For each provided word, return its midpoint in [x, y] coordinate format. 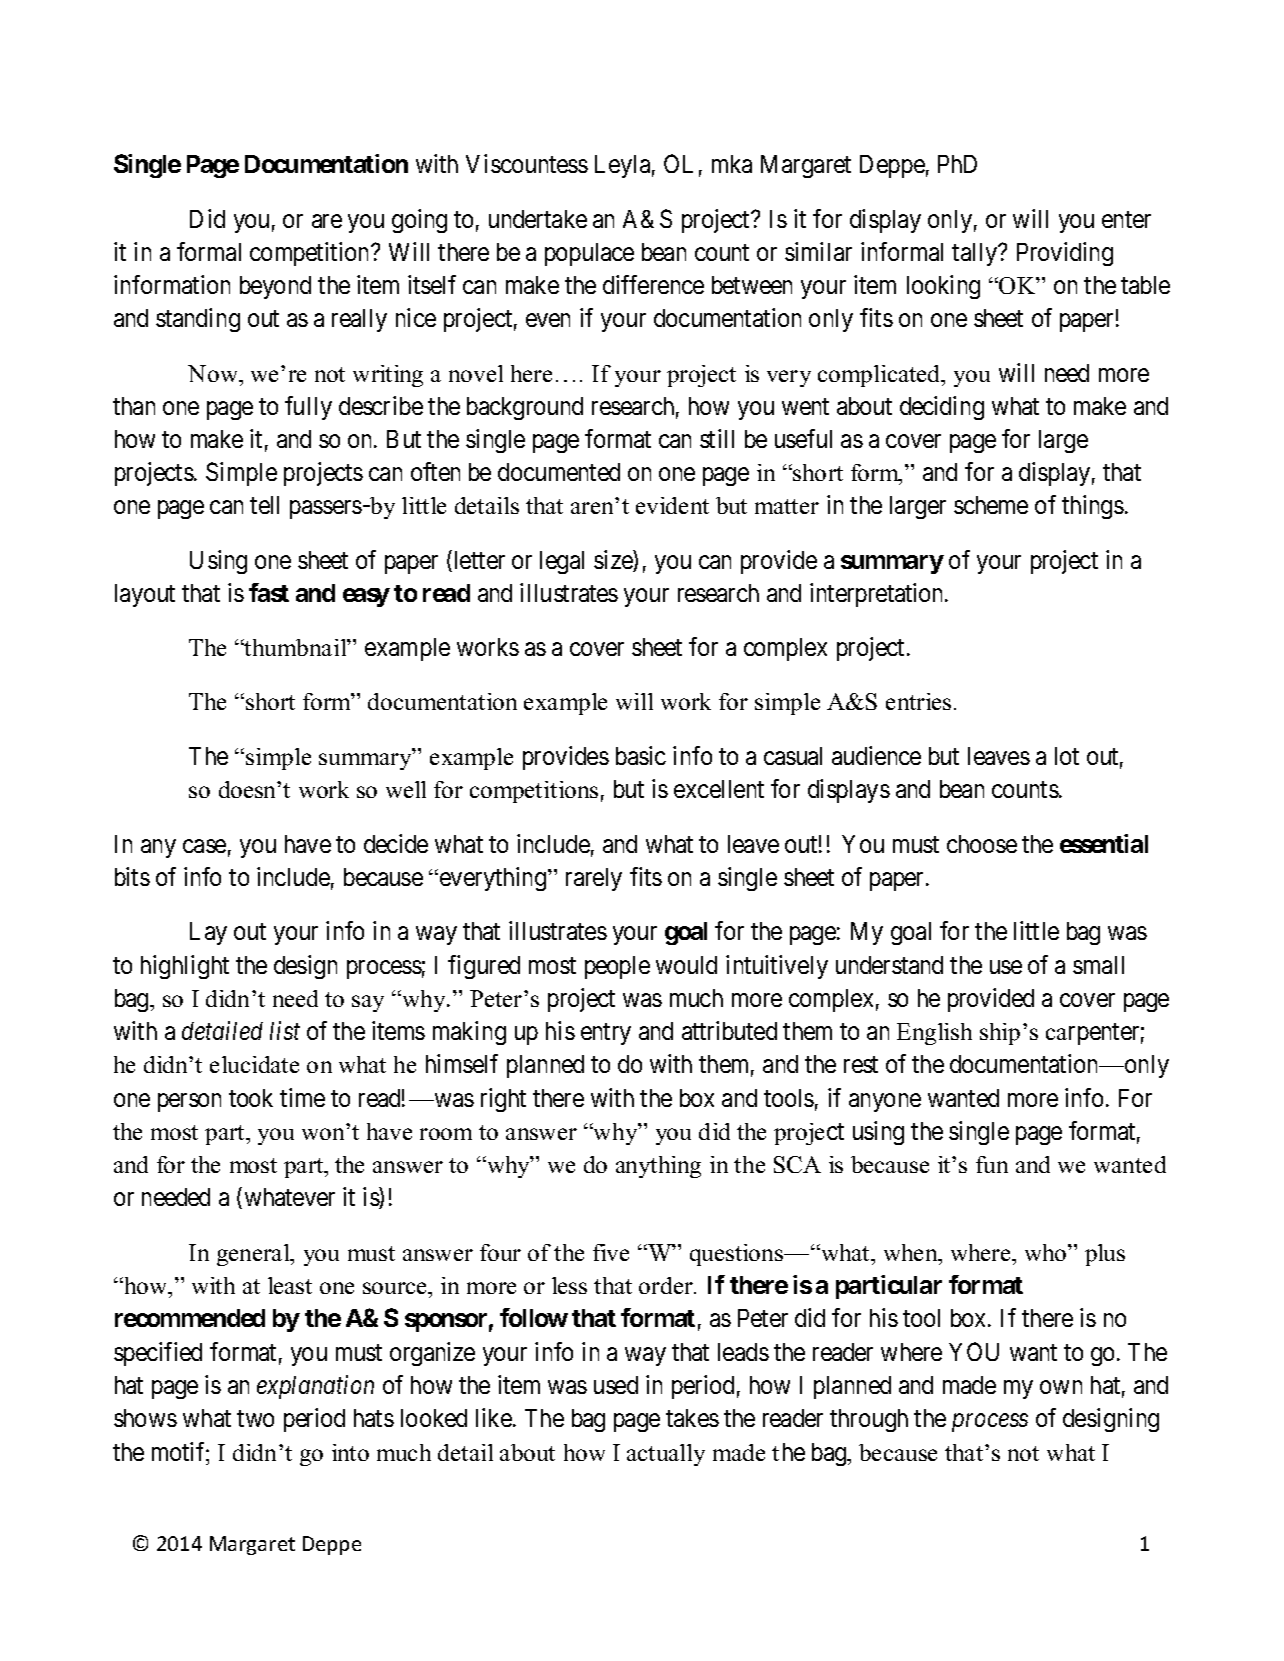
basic [641, 755]
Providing [1065, 254]
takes [692, 1418]
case [204, 846]
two [255, 1419]
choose [982, 844]
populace [589, 254]
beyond [275, 287]
